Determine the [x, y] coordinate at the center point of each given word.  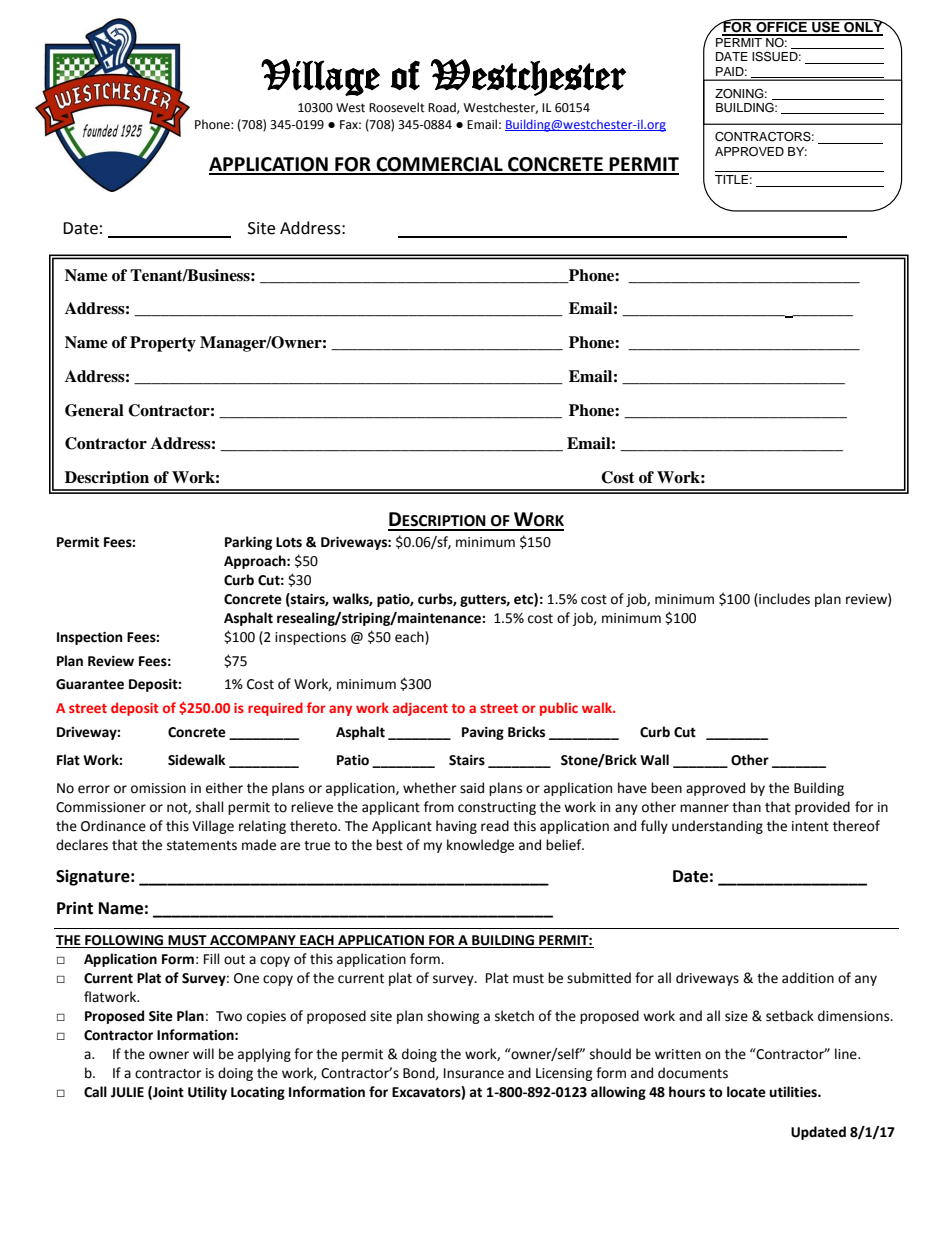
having [456, 827]
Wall [654, 760]
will [203, 1053]
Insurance [474, 1073]
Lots [289, 542]
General [94, 410]
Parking [248, 543]
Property [163, 344]
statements [202, 846]
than [746, 807]
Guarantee [90, 684]
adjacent [420, 709]
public [559, 709]
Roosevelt [397, 107]
